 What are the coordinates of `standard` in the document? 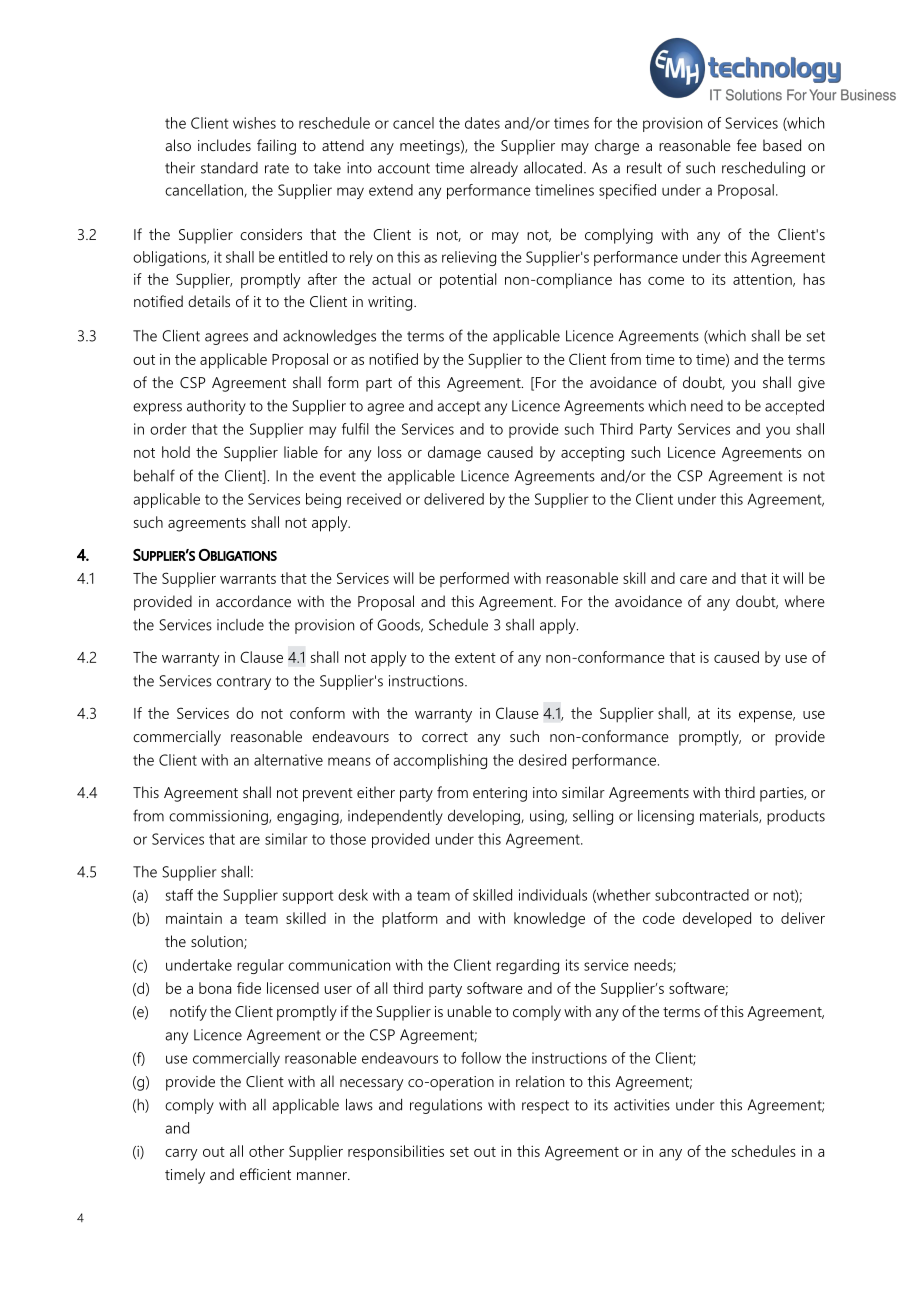 It's located at (229, 168).
